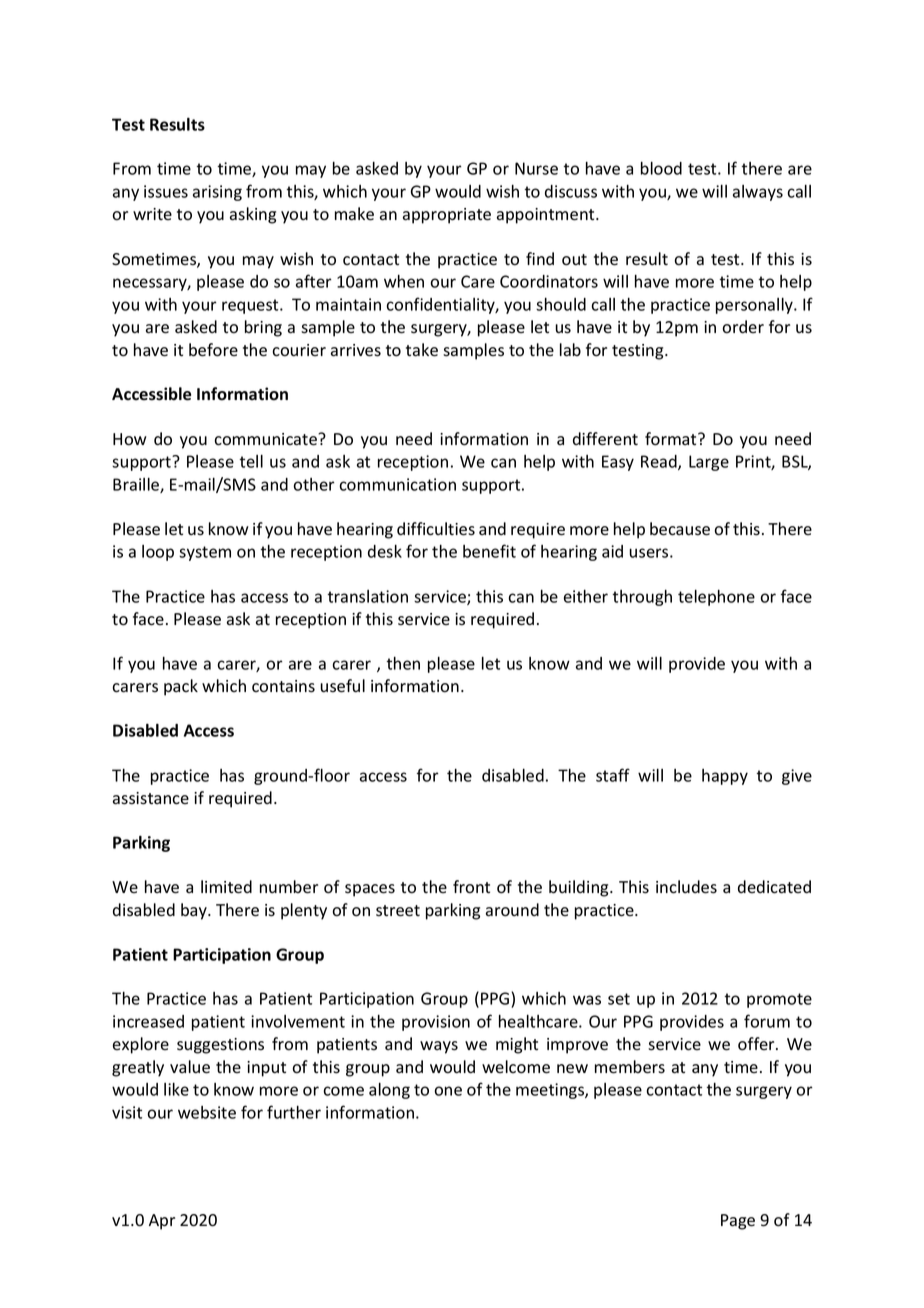 This screenshot has width=924, height=1308. Describe the element at coordinates (471, 887) in the screenshot. I see `front` at that location.
